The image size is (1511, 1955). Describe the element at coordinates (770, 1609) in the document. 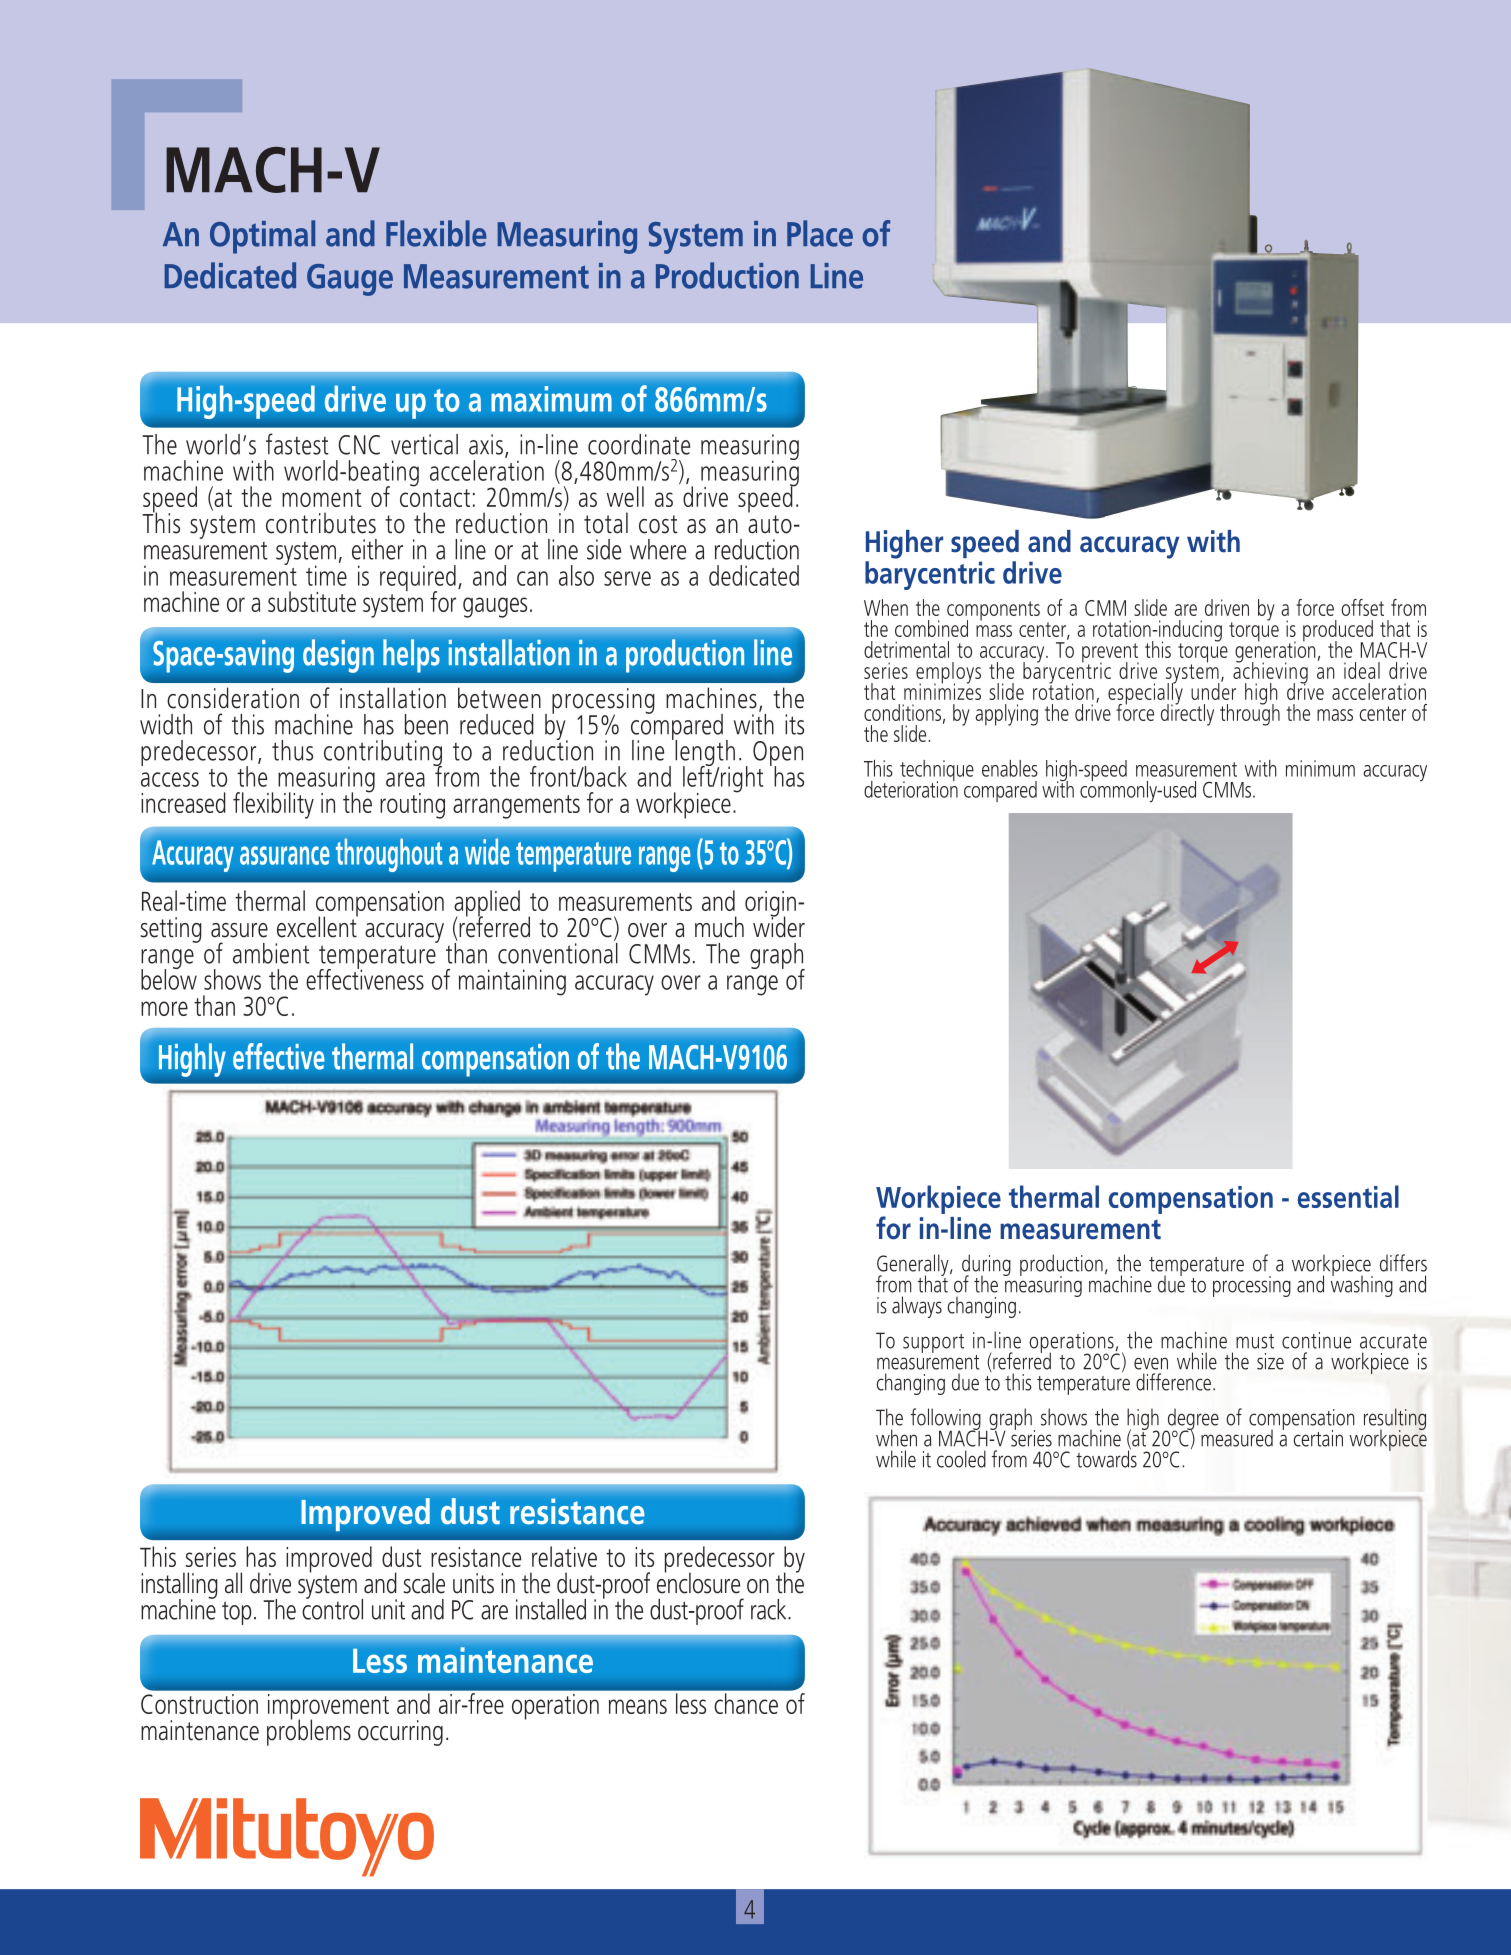

I see `rack` at that location.
